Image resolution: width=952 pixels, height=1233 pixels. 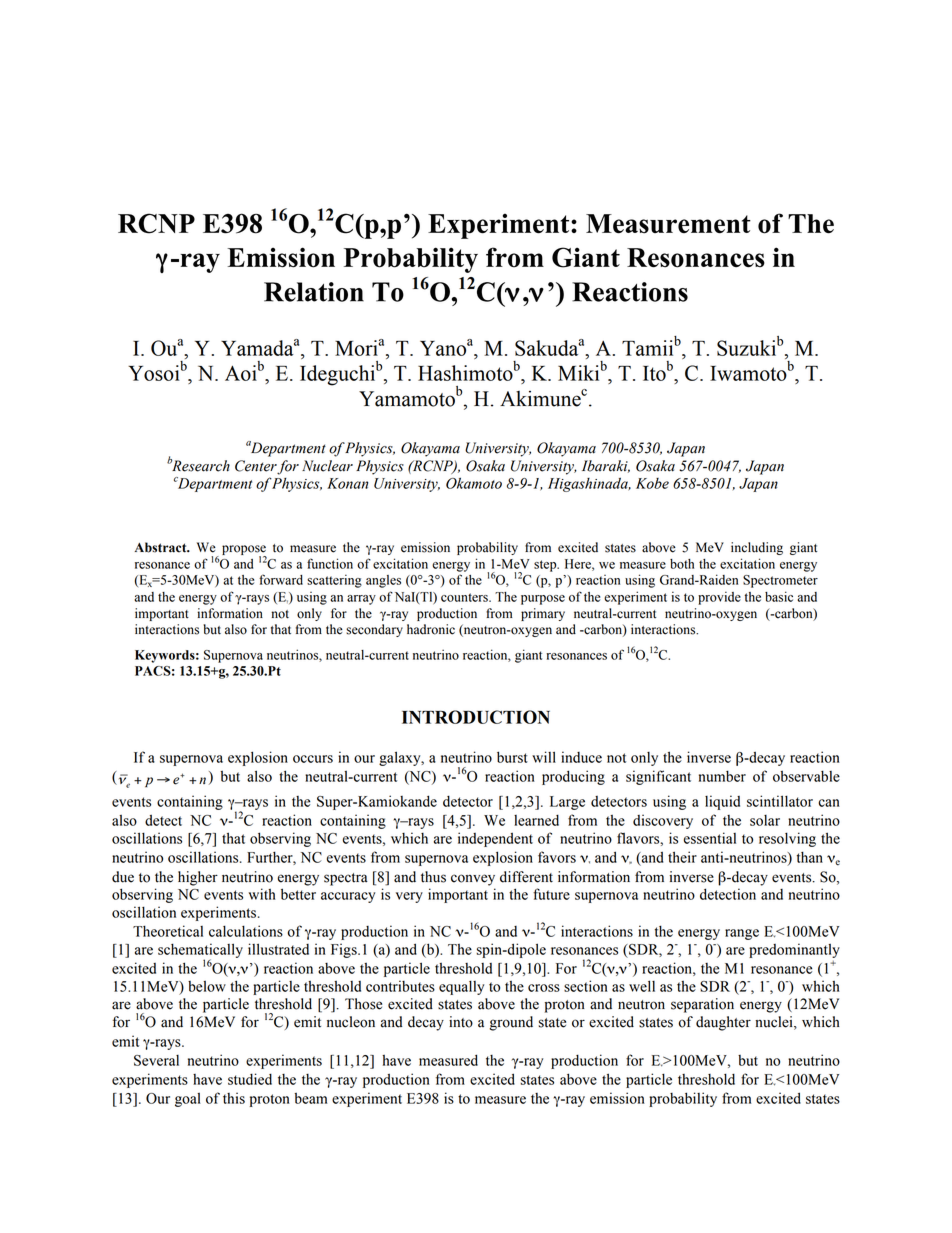 What do you see at coordinates (461, 1022) in the screenshot?
I see `into` at bounding box center [461, 1022].
